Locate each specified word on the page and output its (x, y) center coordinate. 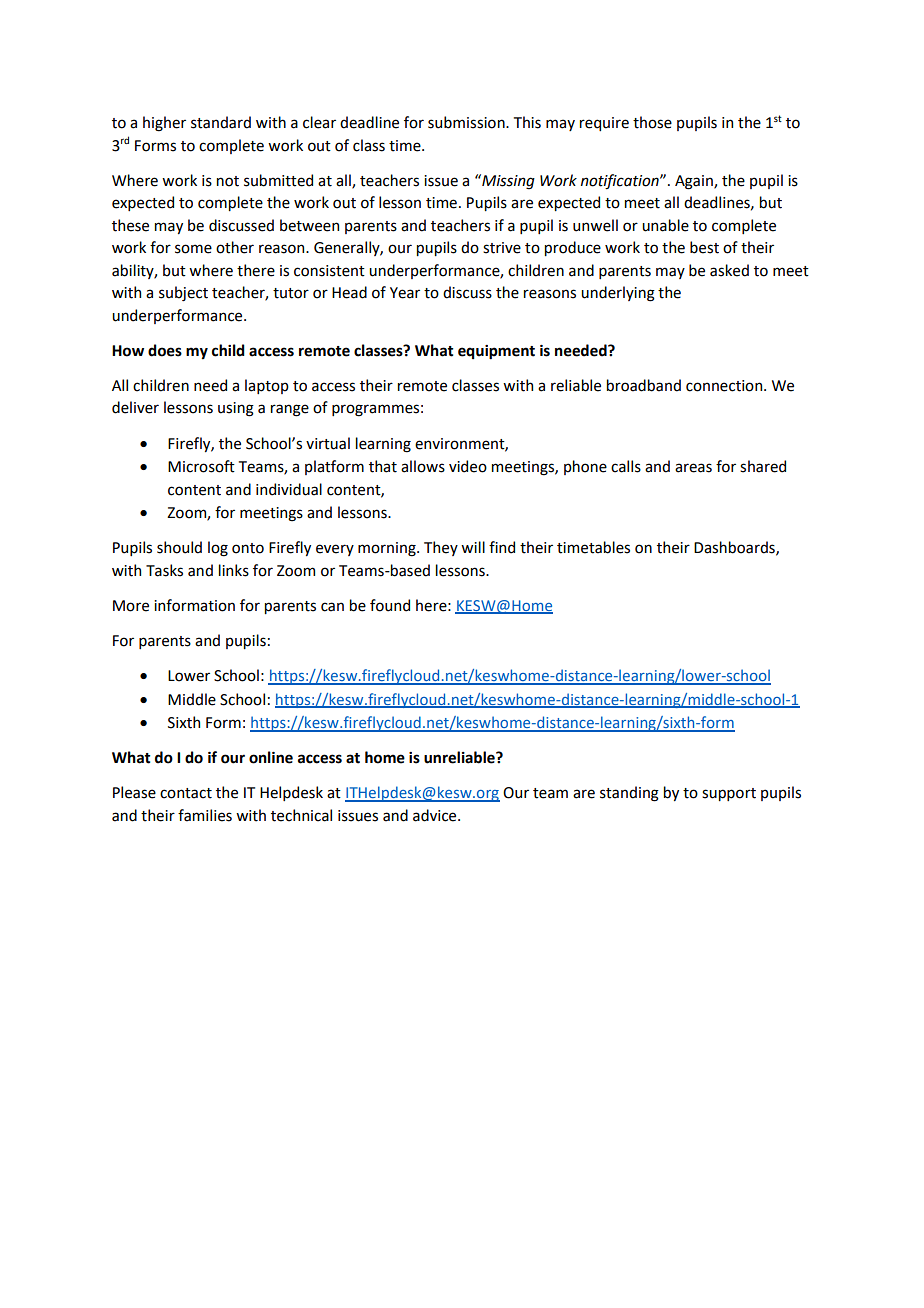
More (131, 606)
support (729, 794)
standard (221, 122)
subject (183, 293)
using (236, 409)
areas (693, 468)
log (218, 549)
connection (725, 386)
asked (729, 270)
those (652, 122)
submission (467, 122)
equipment (496, 352)
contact (186, 793)
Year (405, 293)
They (441, 548)
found (390, 605)
